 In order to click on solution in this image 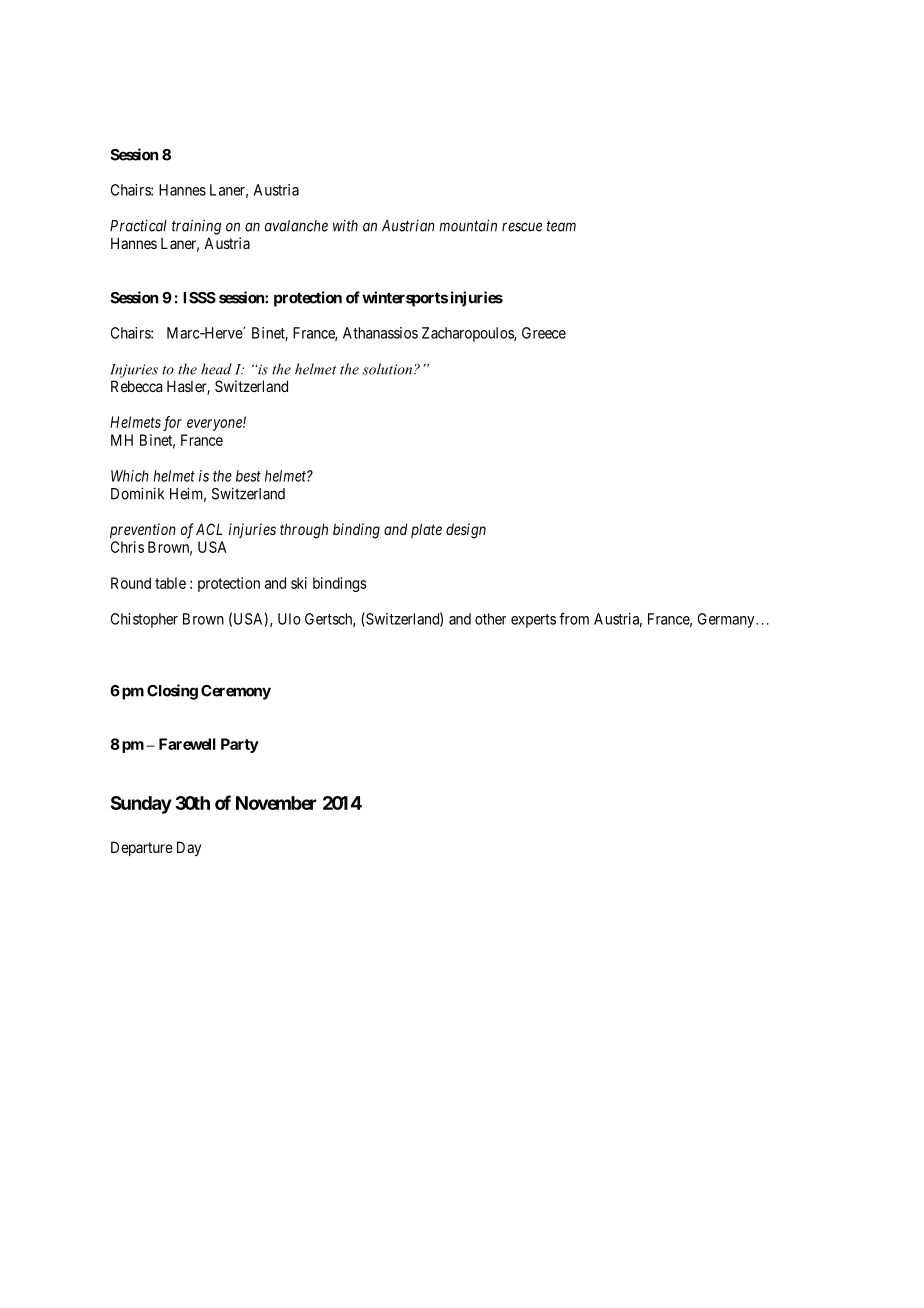, I will do `click(388, 369)`.
